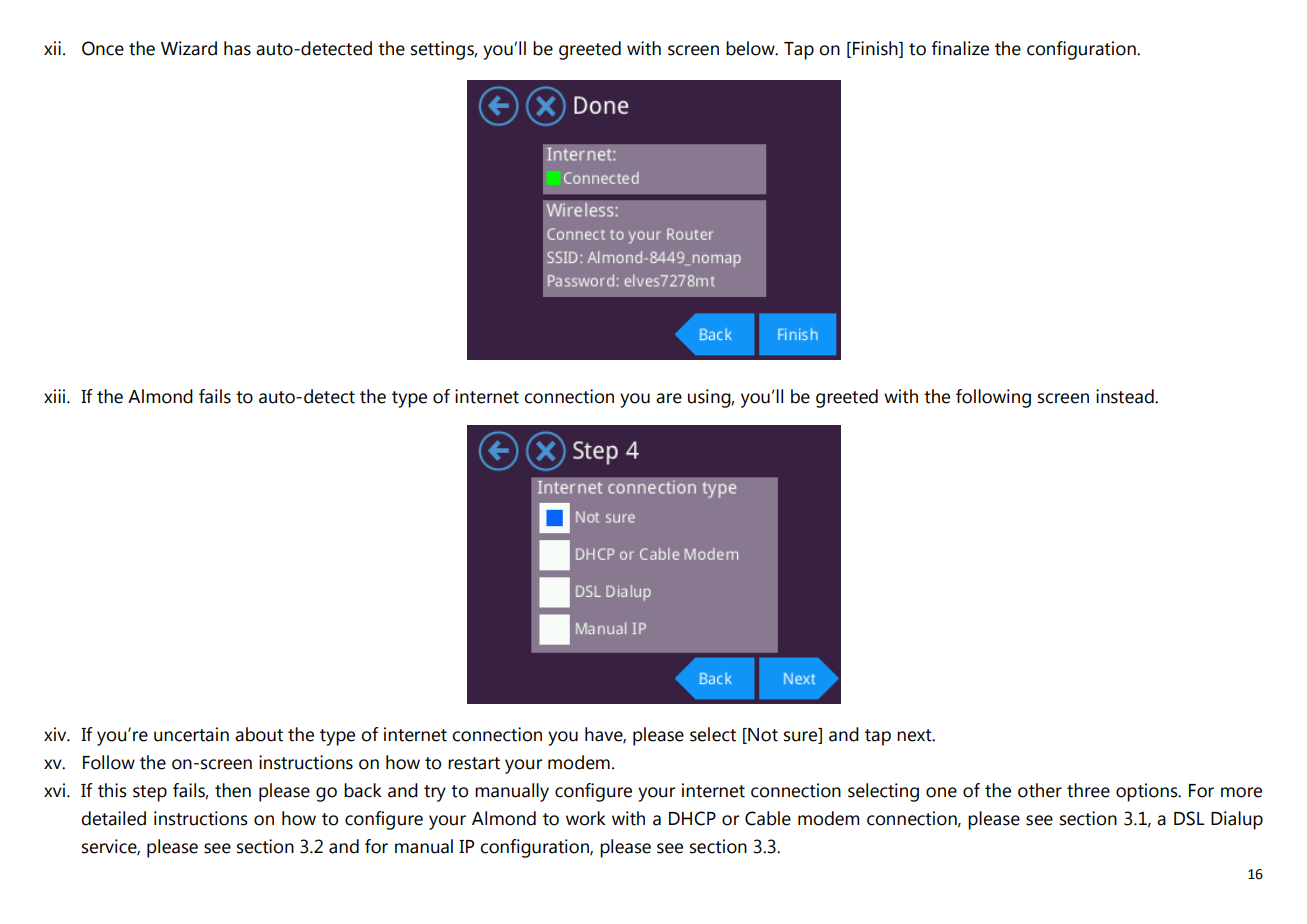 The image size is (1307, 924). I want to click on DHCP, so click(692, 818).
